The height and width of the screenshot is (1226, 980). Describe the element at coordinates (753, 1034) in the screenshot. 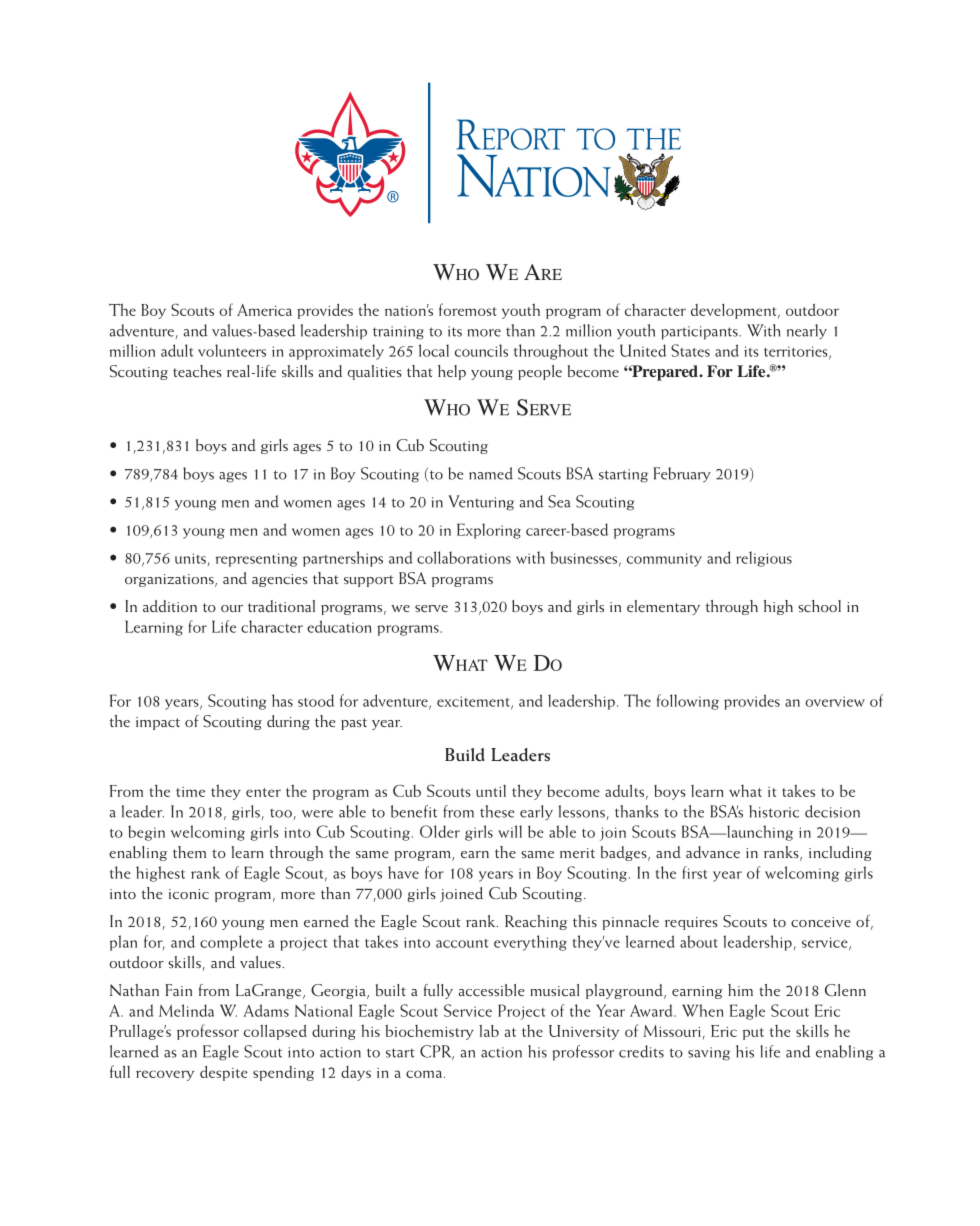

I see `put` at that location.
